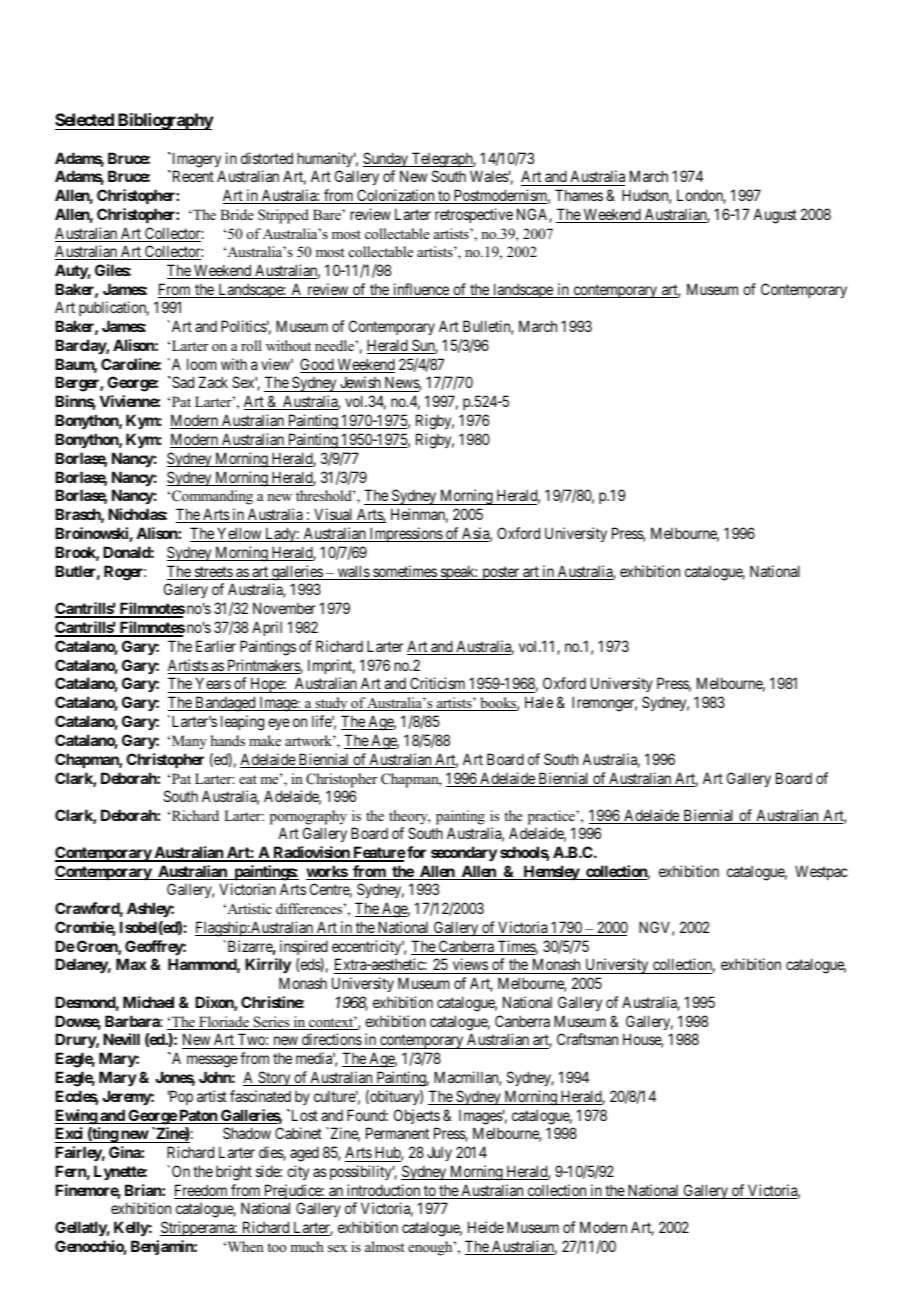  What do you see at coordinates (165, 121) in the screenshot?
I see `Bibliography` at bounding box center [165, 121].
